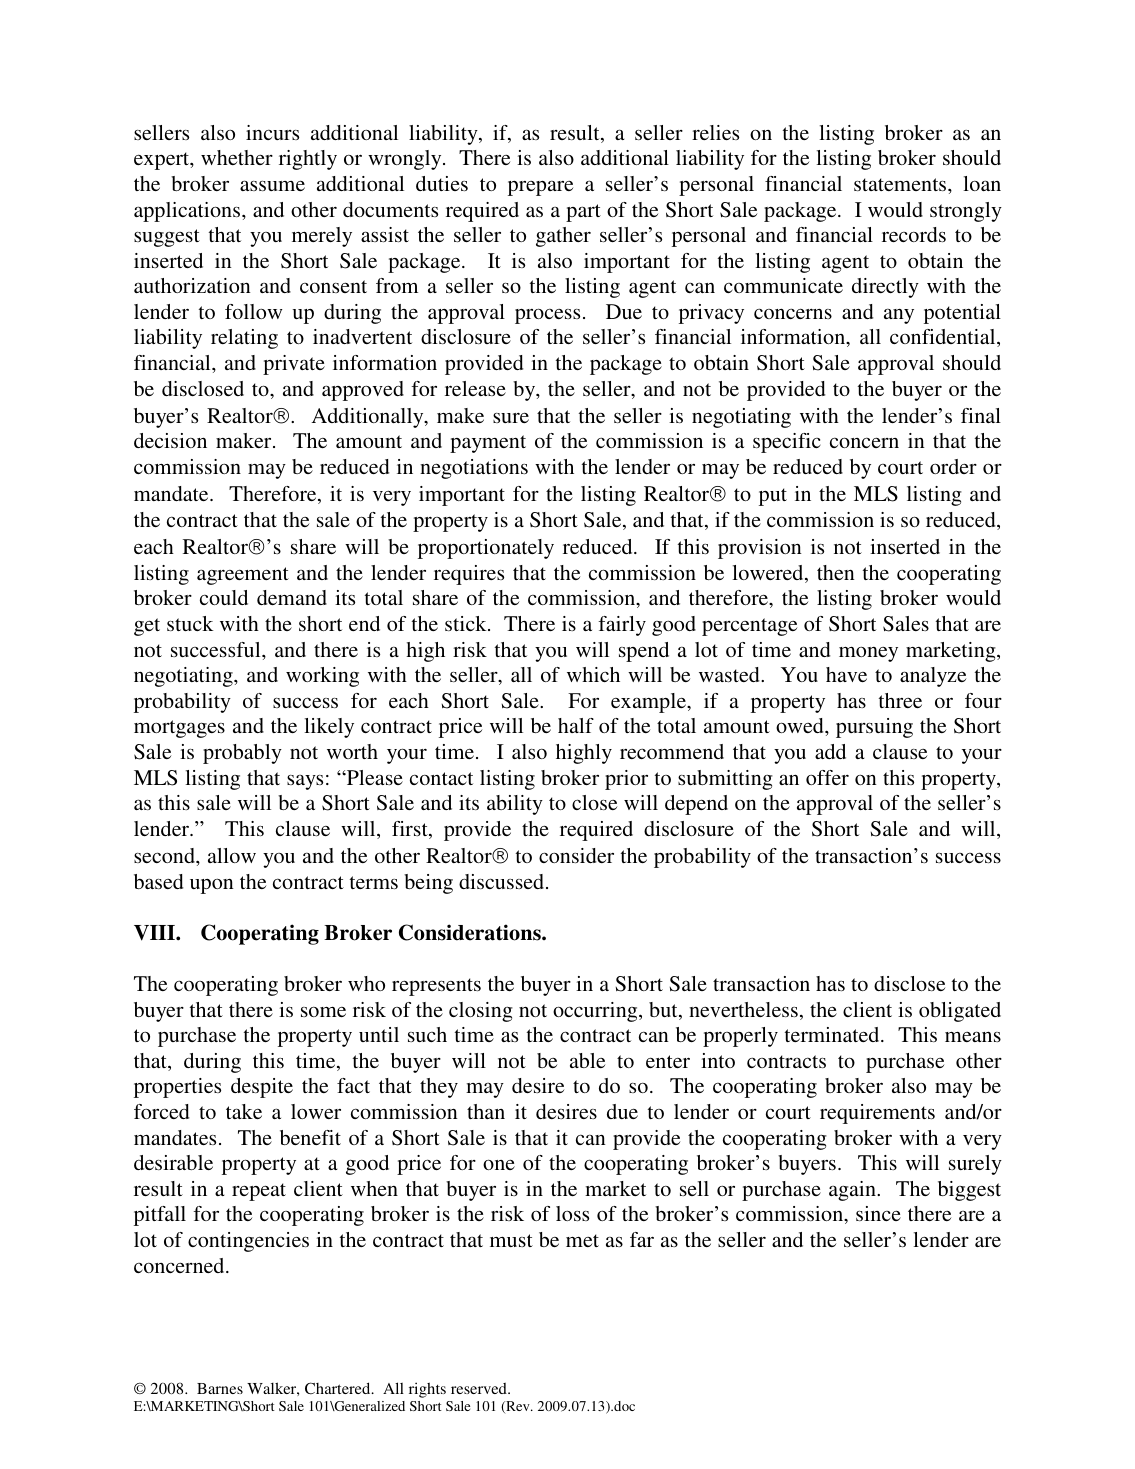  Describe the element at coordinates (237, 157) in the document. I see `whether` at that location.
